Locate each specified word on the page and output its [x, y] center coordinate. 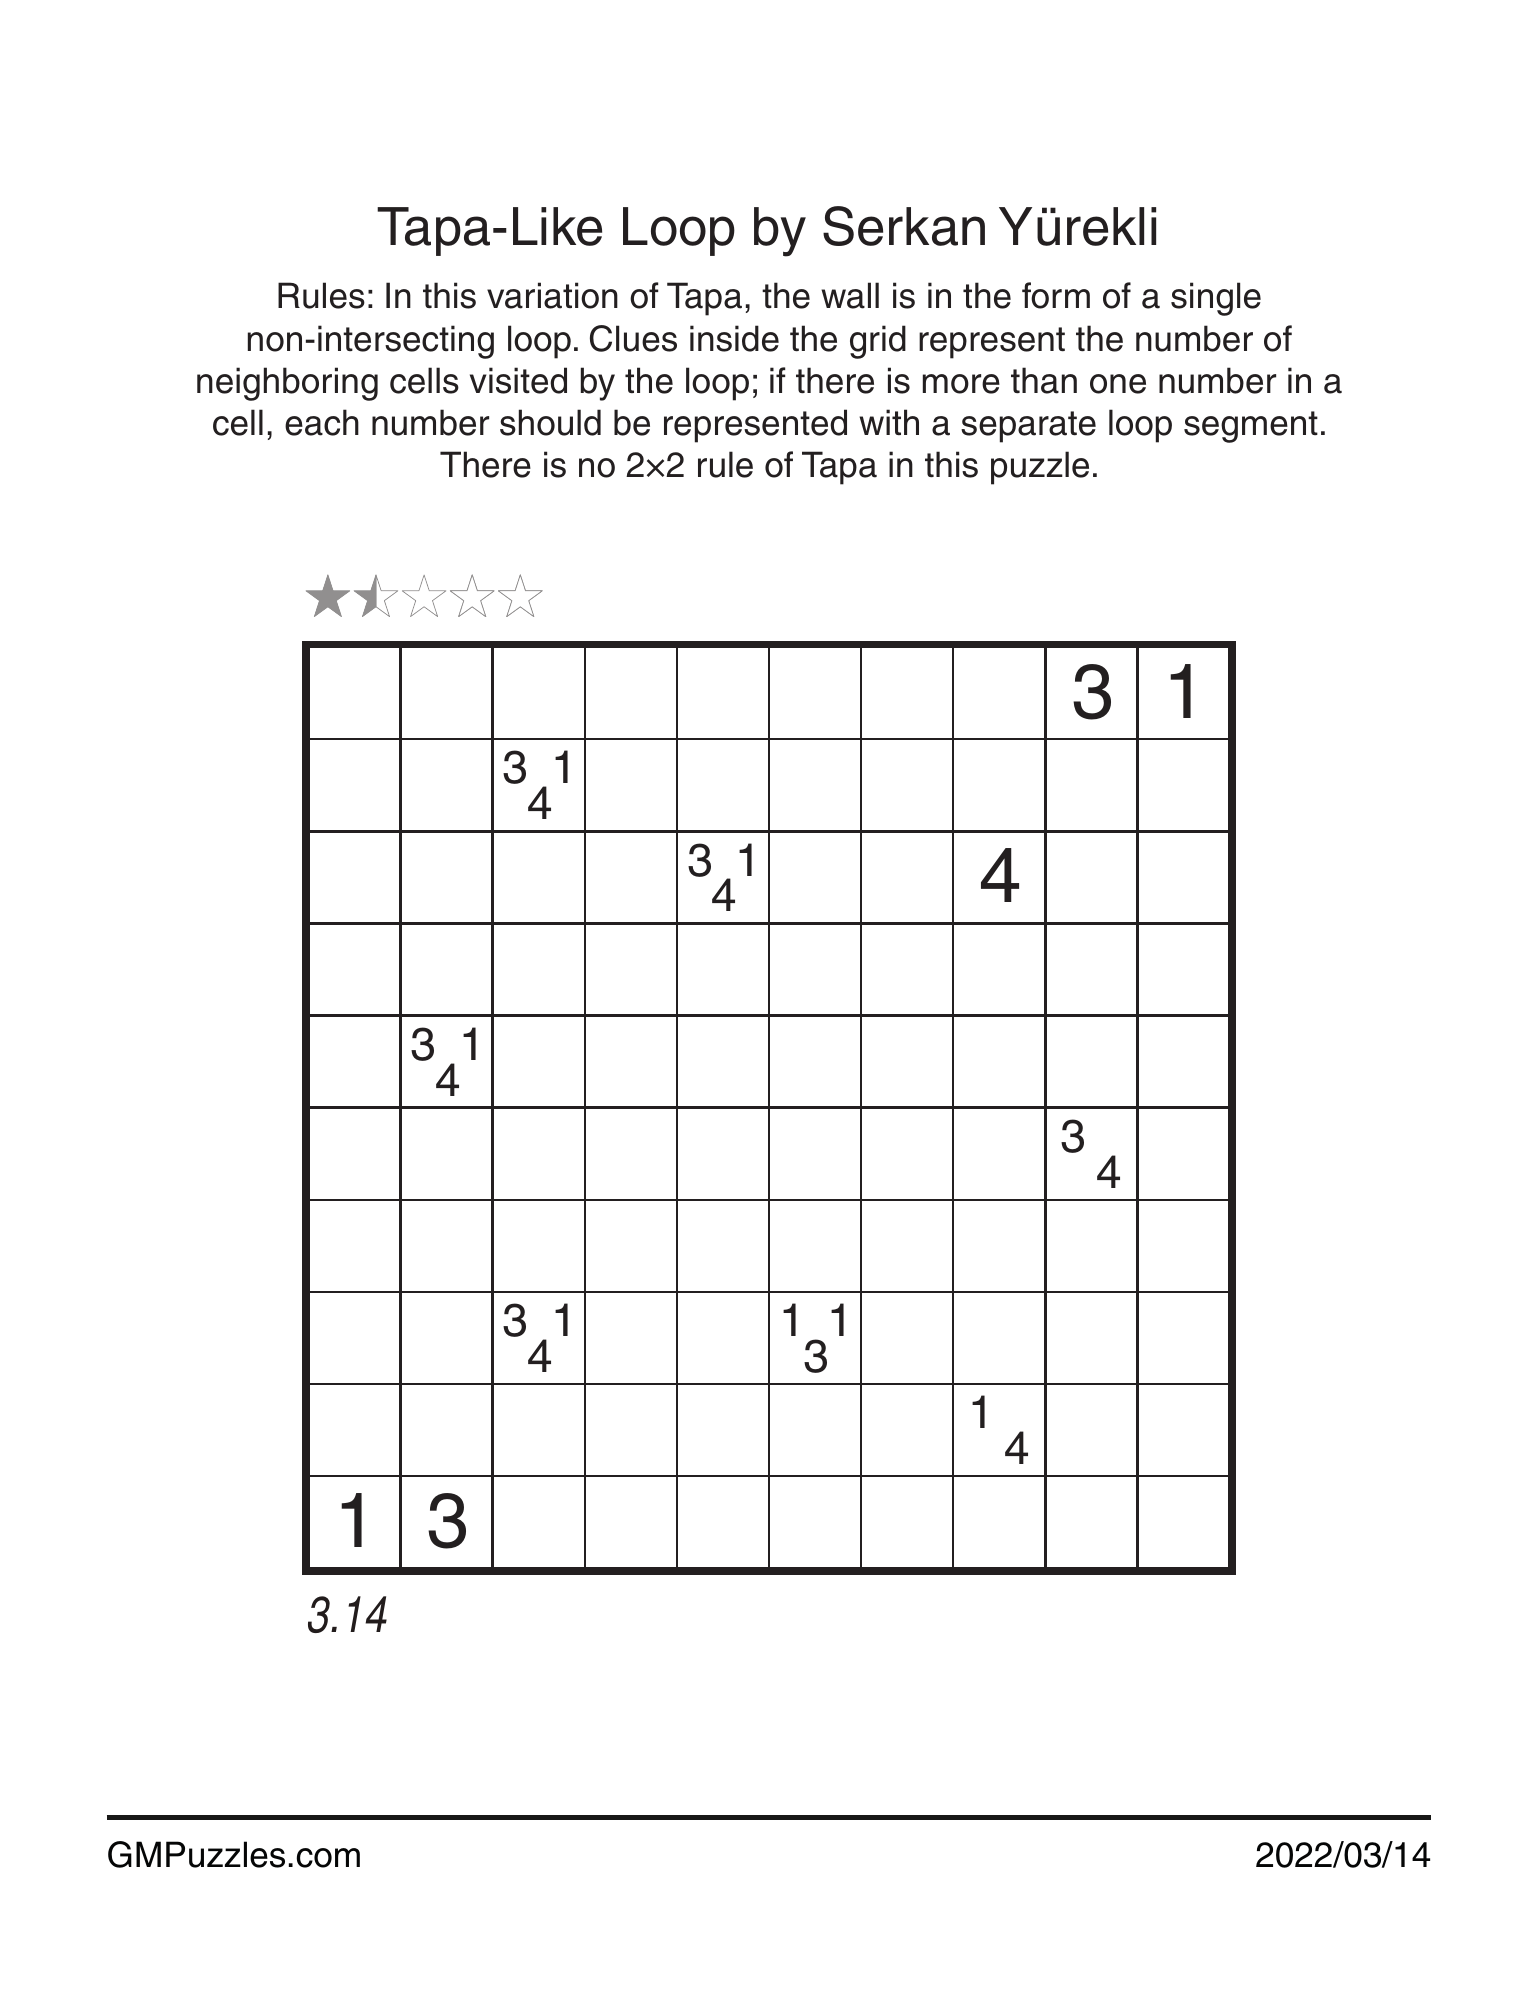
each [322, 422]
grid [878, 342]
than [1044, 380]
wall [850, 295]
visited [518, 380]
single [1216, 299]
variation [552, 295]
